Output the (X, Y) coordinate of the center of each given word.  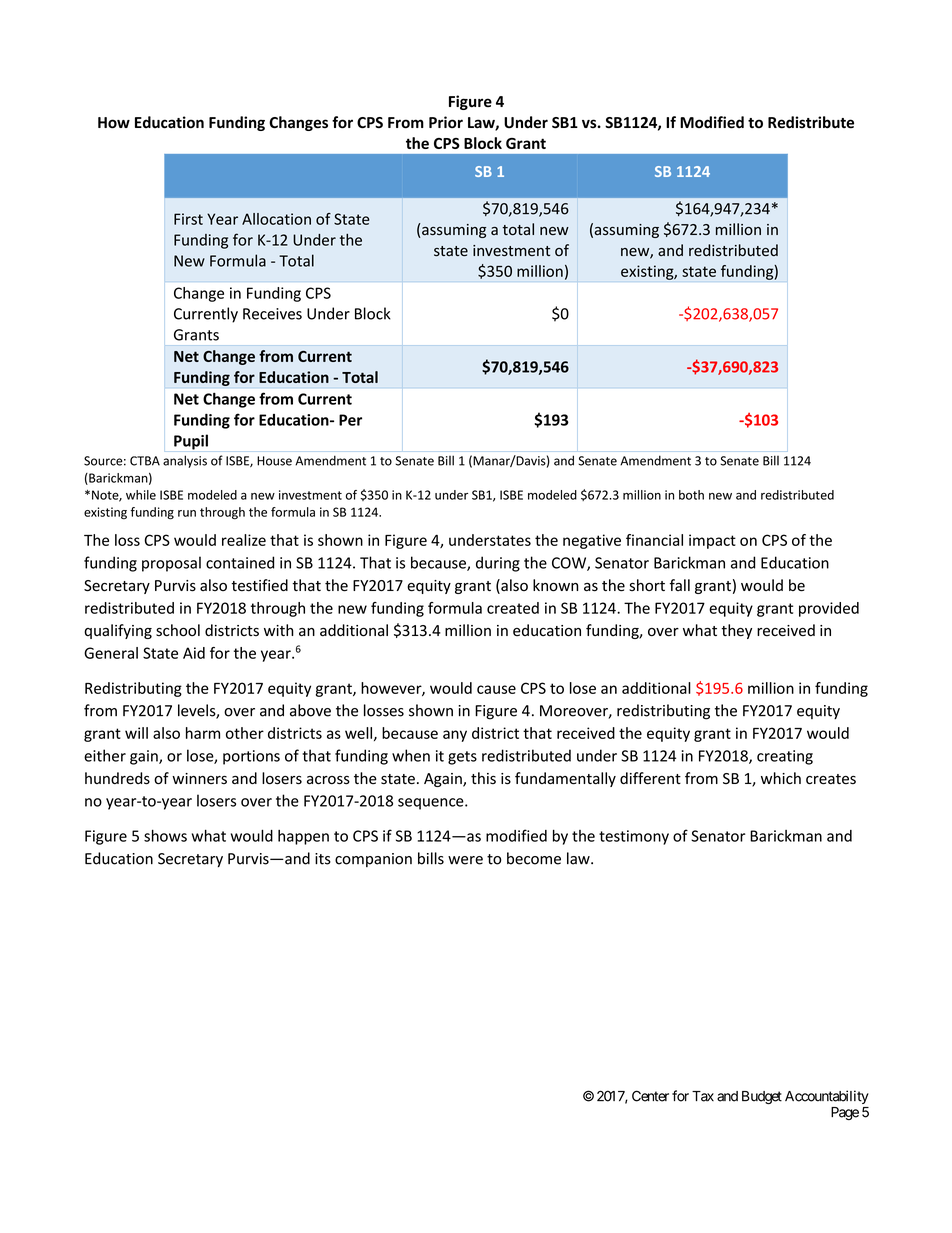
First (188, 219)
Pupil (191, 442)
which (781, 778)
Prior (446, 122)
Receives (272, 314)
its (323, 859)
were (465, 860)
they (736, 631)
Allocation (276, 219)
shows (165, 835)
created (513, 608)
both (691, 495)
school (178, 630)
